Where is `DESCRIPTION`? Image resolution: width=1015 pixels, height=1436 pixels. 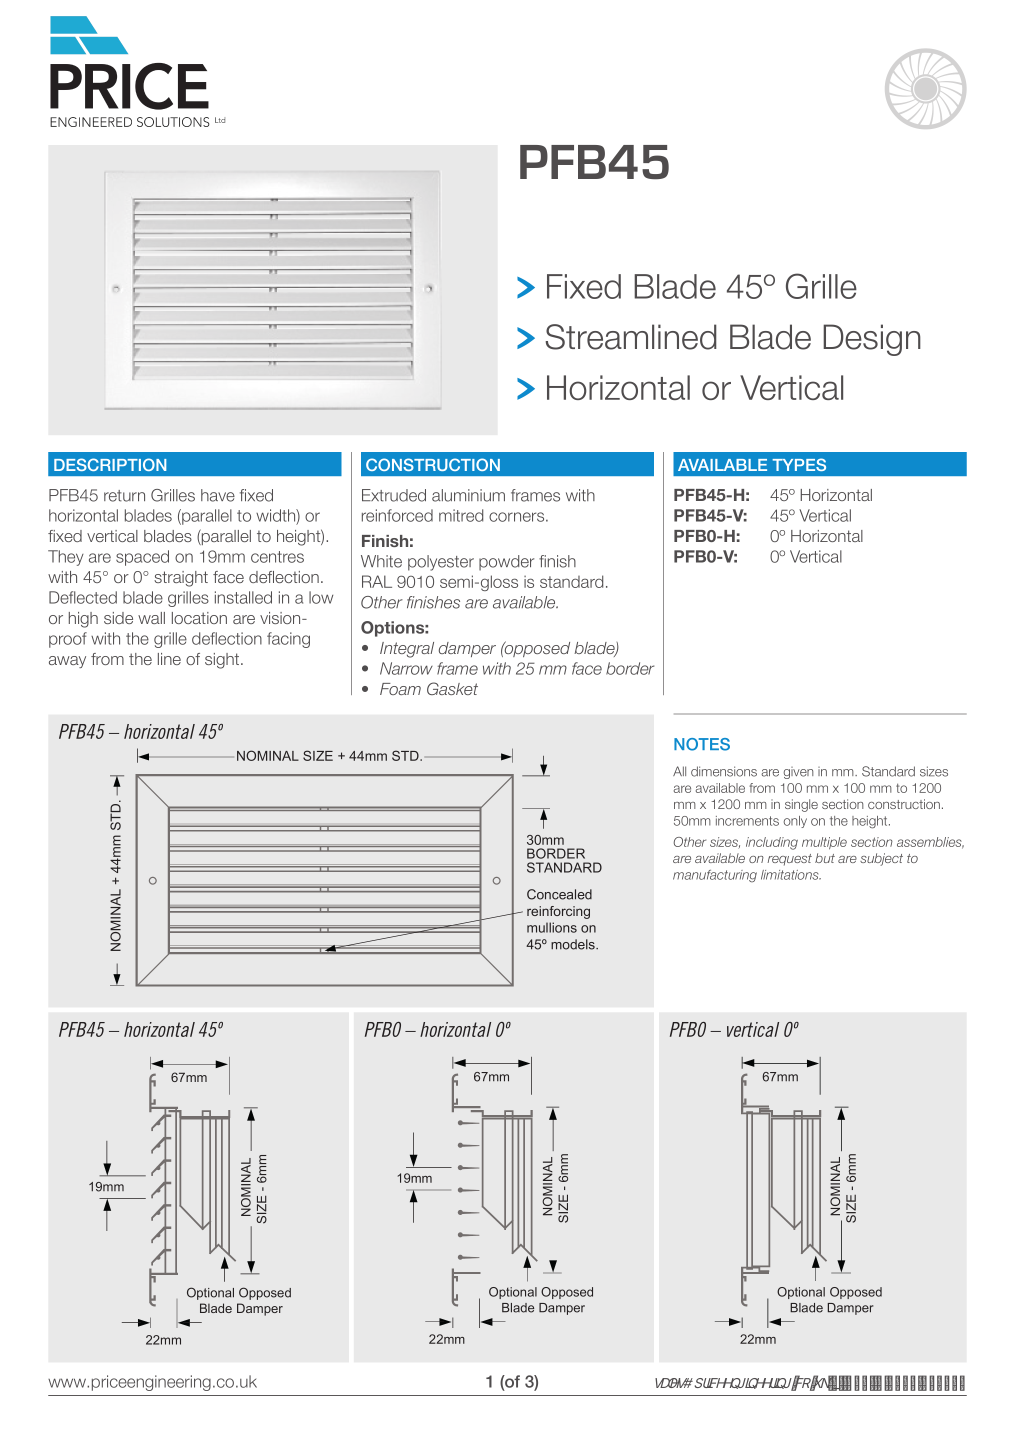
DESCRIPTION is located at coordinates (110, 464).
